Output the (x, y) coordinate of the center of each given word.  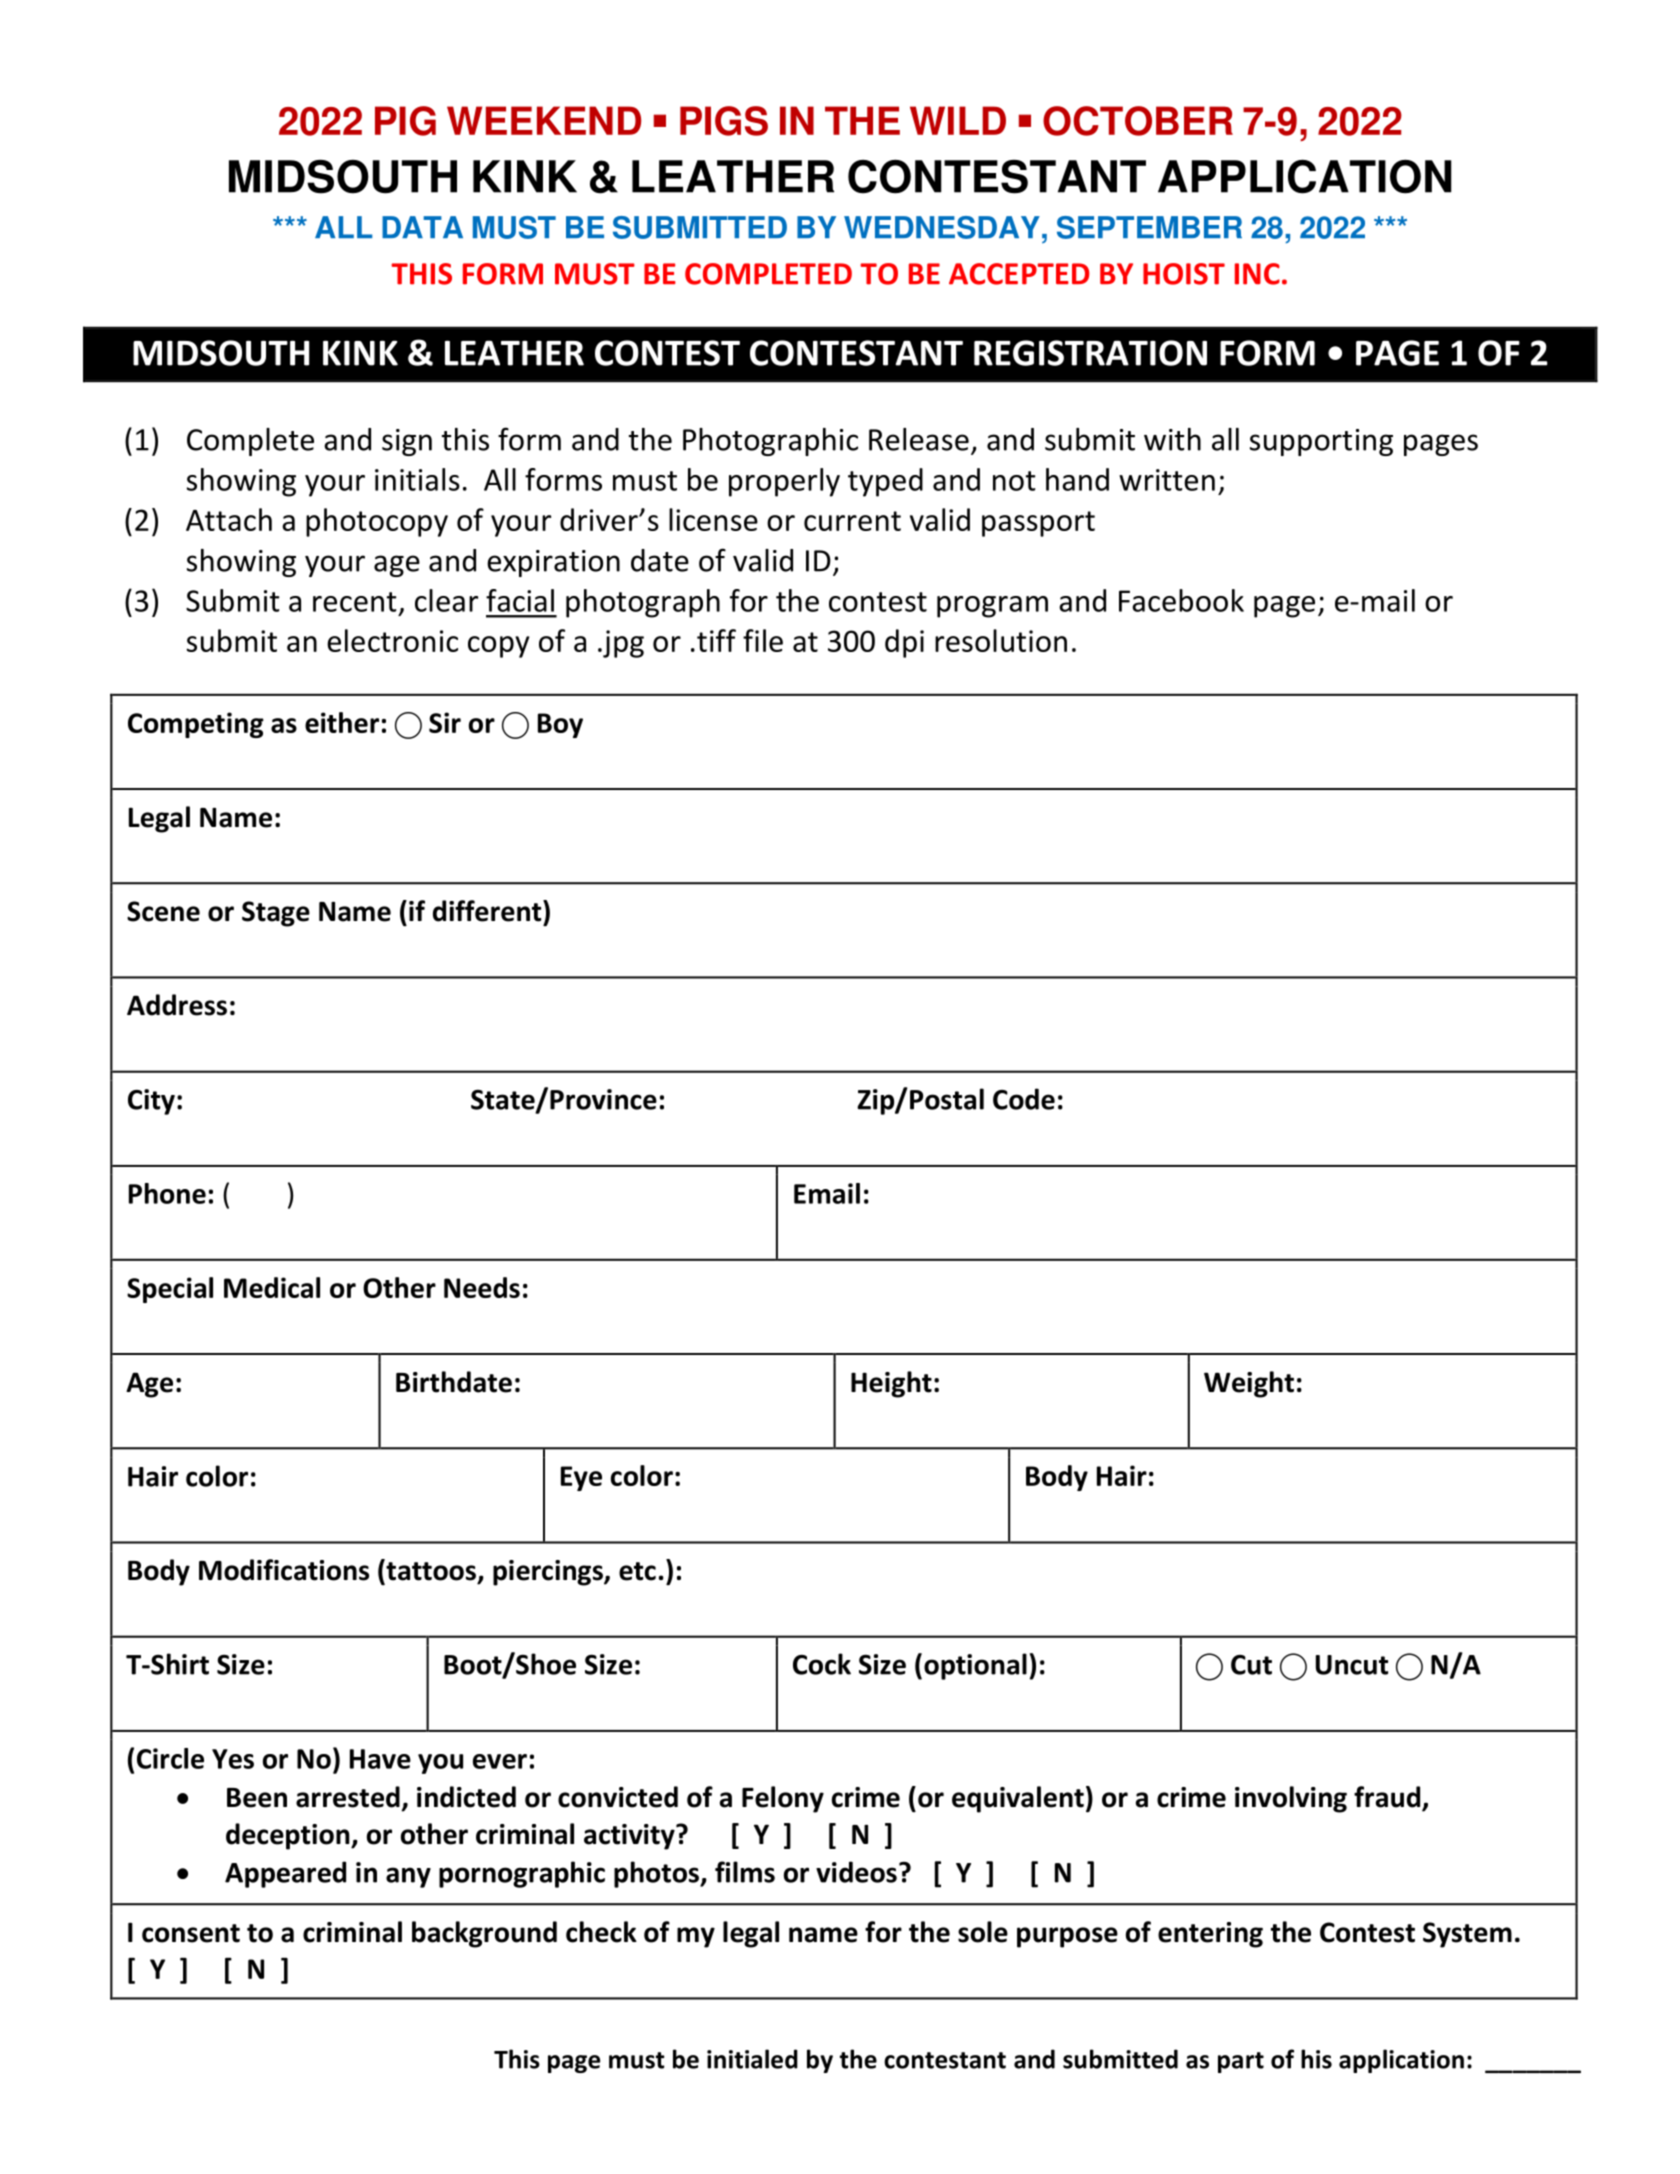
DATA (422, 227)
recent (355, 602)
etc (637, 1571)
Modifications (284, 1570)
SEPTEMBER (1149, 227)
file (763, 640)
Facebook (1181, 600)
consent (191, 1933)
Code (1024, 1099)
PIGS (724, 121)
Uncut (1352, 1665)
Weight (1249, 1384)
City (151, 1102)
